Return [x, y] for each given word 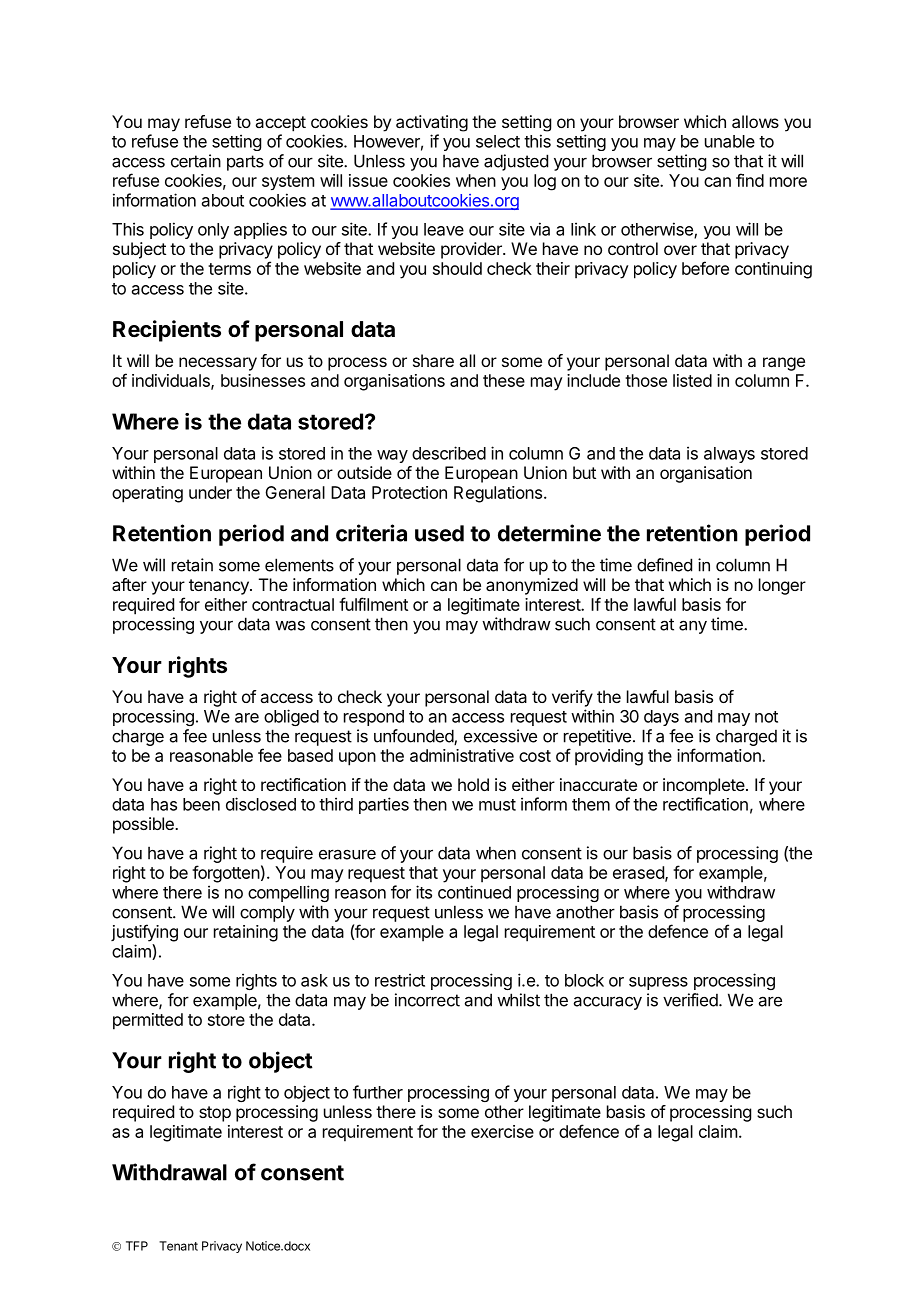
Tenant [178, 1246]
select [498, 141]
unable [730, 141]
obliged [291, 717]
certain [196, 161]
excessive [500, 736]
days [661, 718]
